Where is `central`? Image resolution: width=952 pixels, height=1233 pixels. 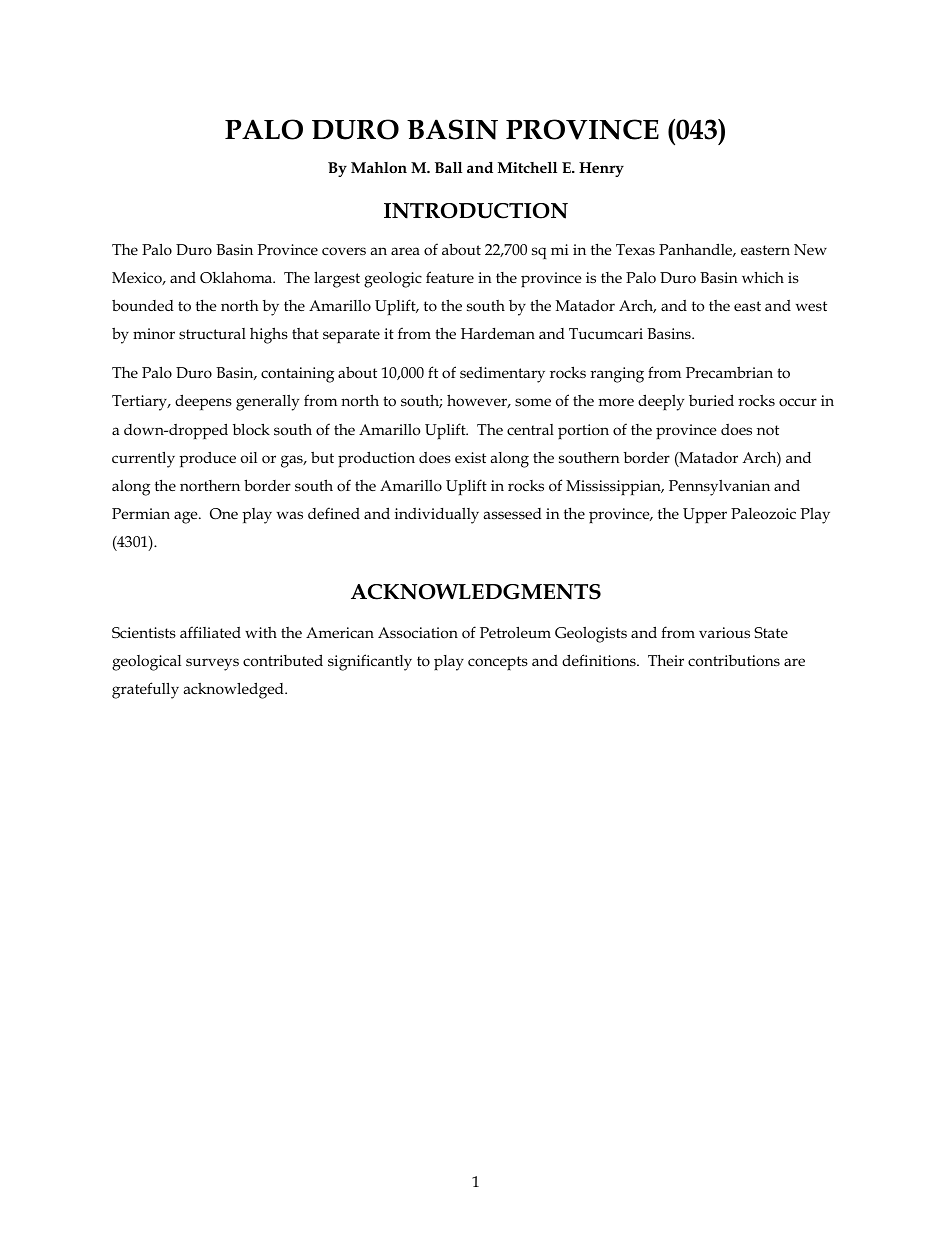 central is located at coordinates (530, 429).
